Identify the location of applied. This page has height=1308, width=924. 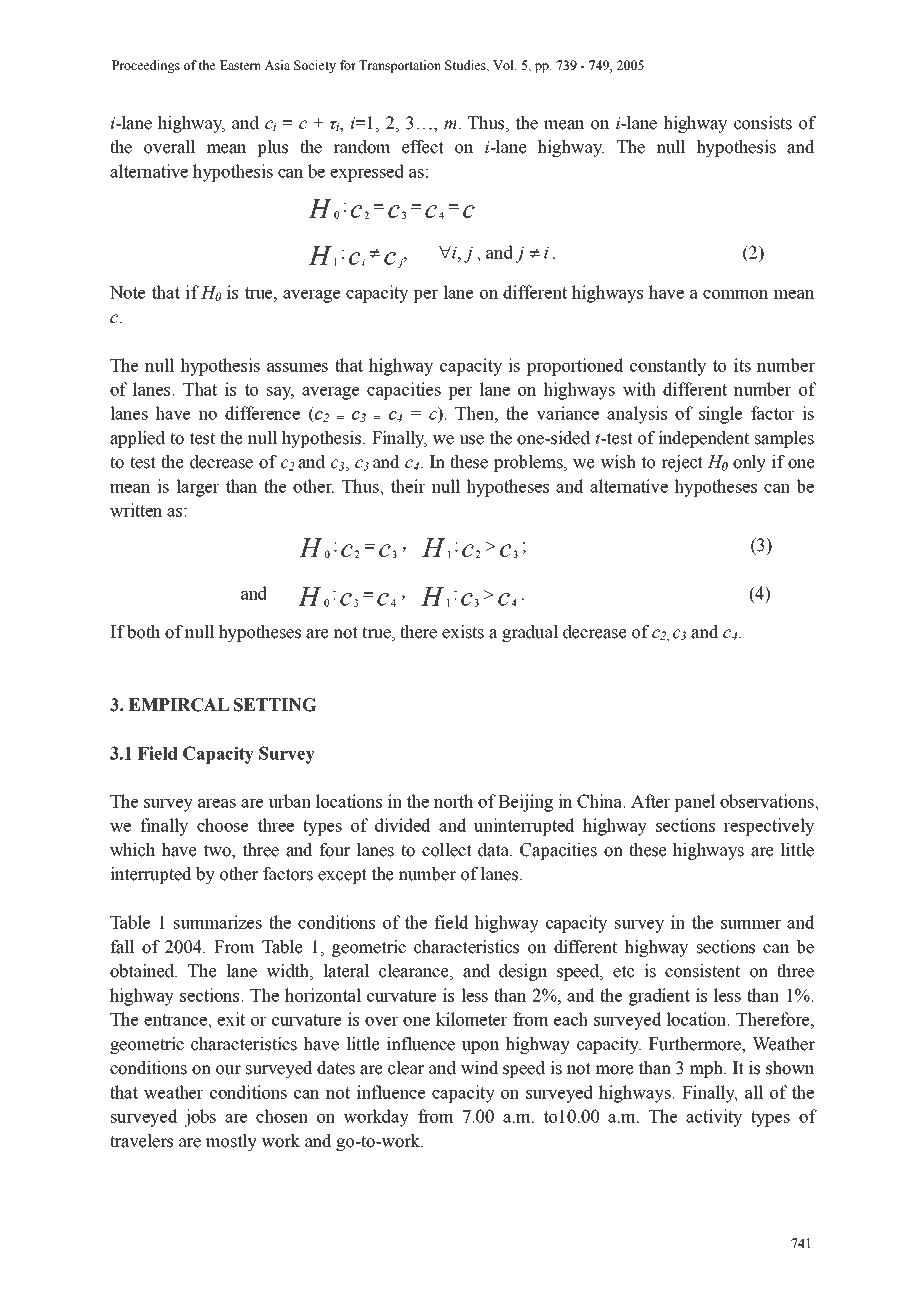
(137, 439).
